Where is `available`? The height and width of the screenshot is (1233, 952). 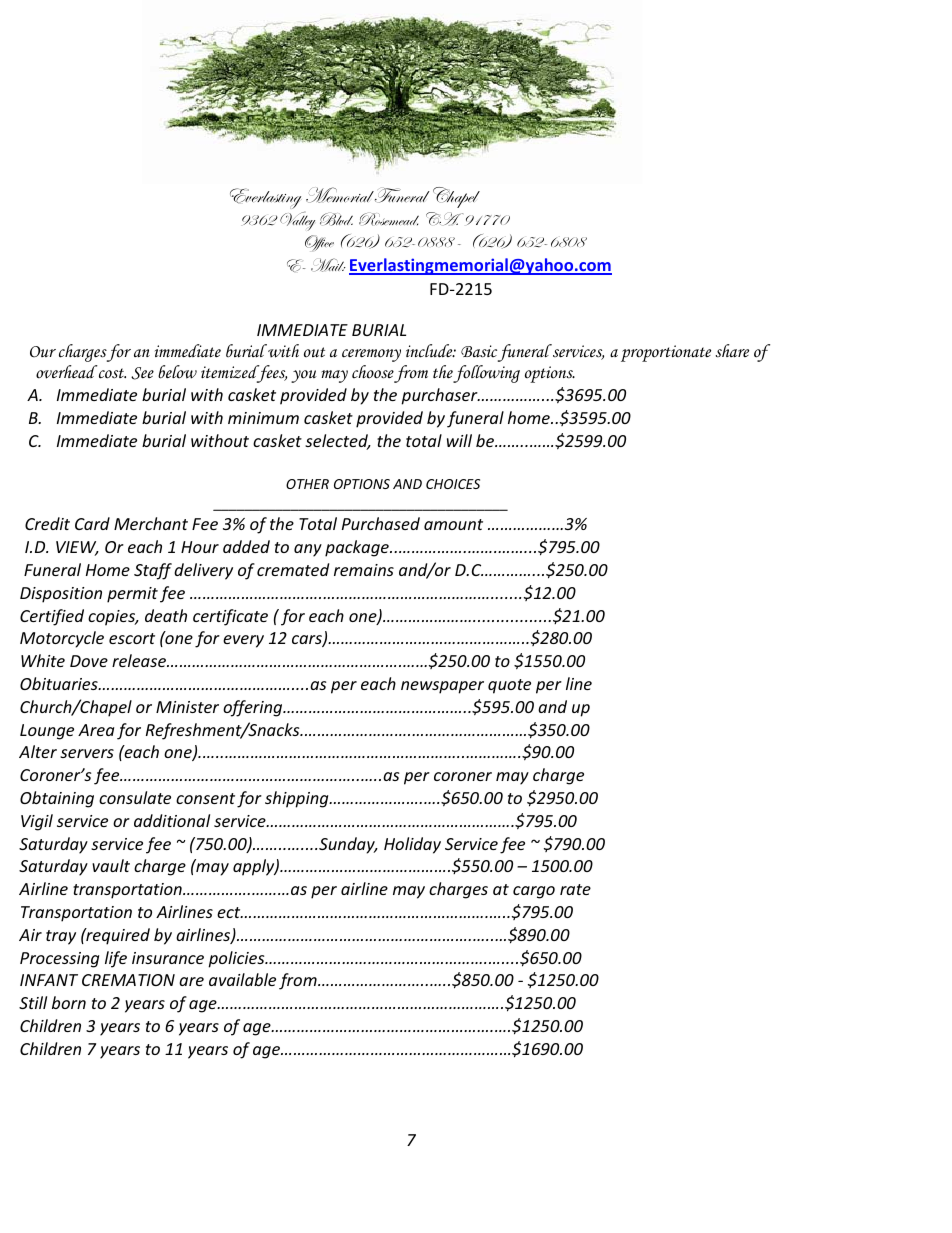
available is located at coordinates (242, 979).
